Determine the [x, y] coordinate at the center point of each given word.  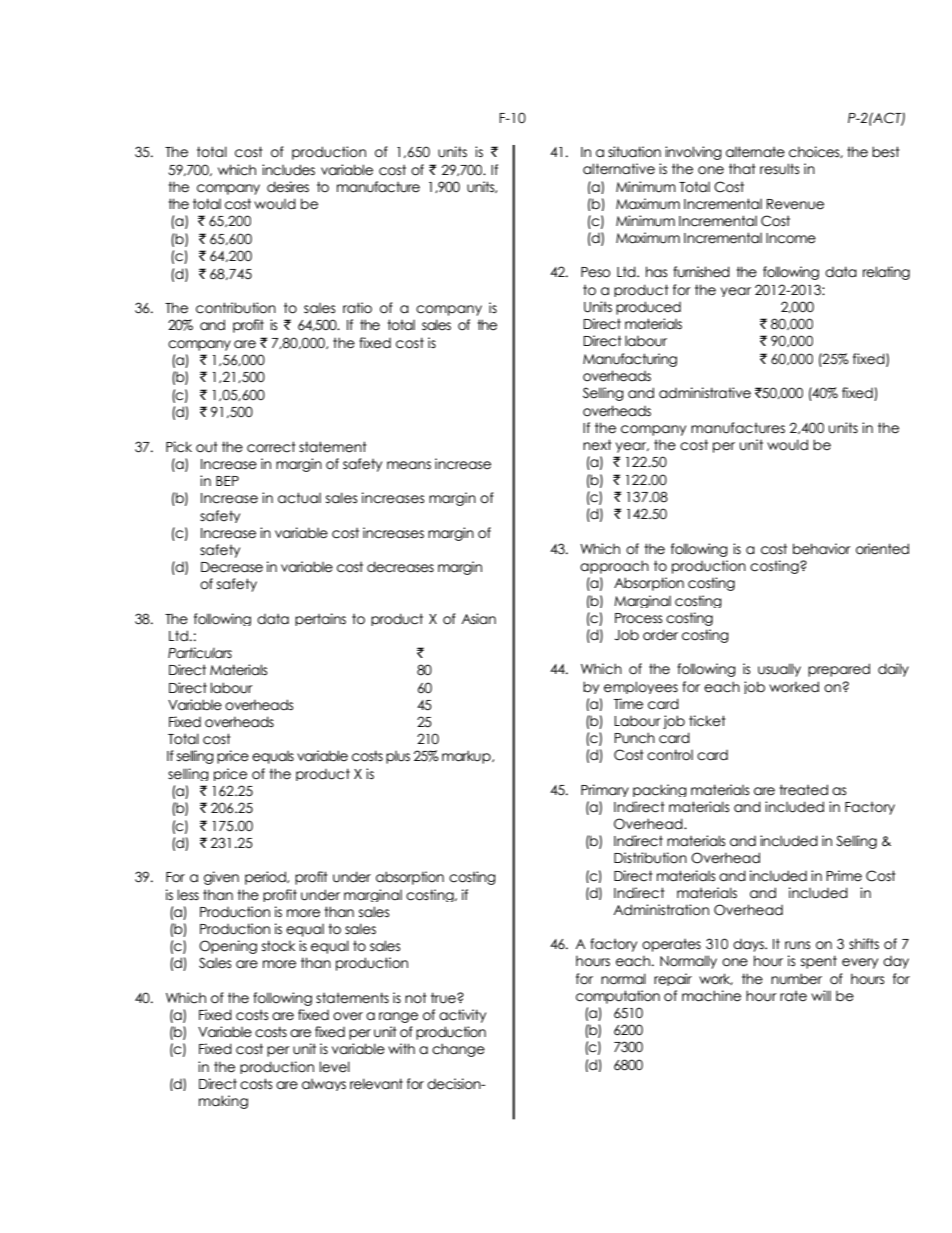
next [597, 445]
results [780, 169]
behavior [822, 549]
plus [398, 757]
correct [271, 447]
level [334, 1067]
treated [803, 790]
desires [288, 187]
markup [467, 757]
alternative [619, 169]
